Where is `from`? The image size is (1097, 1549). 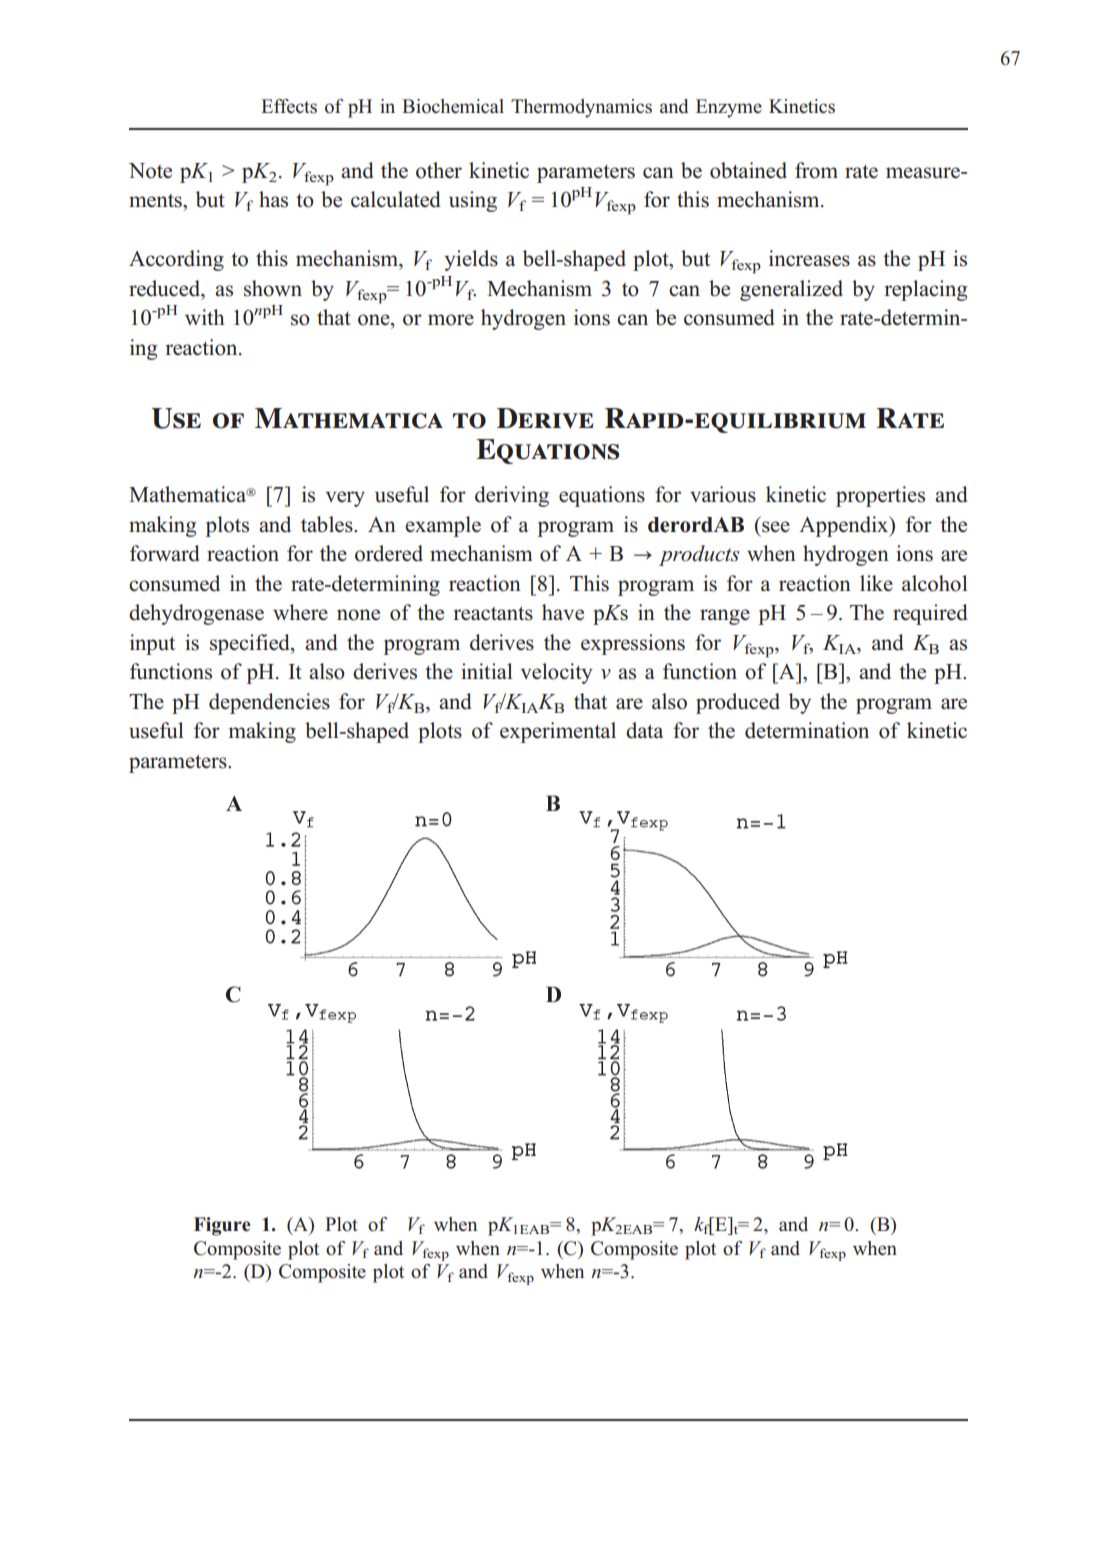
from is located at coordinates (816, 170).
